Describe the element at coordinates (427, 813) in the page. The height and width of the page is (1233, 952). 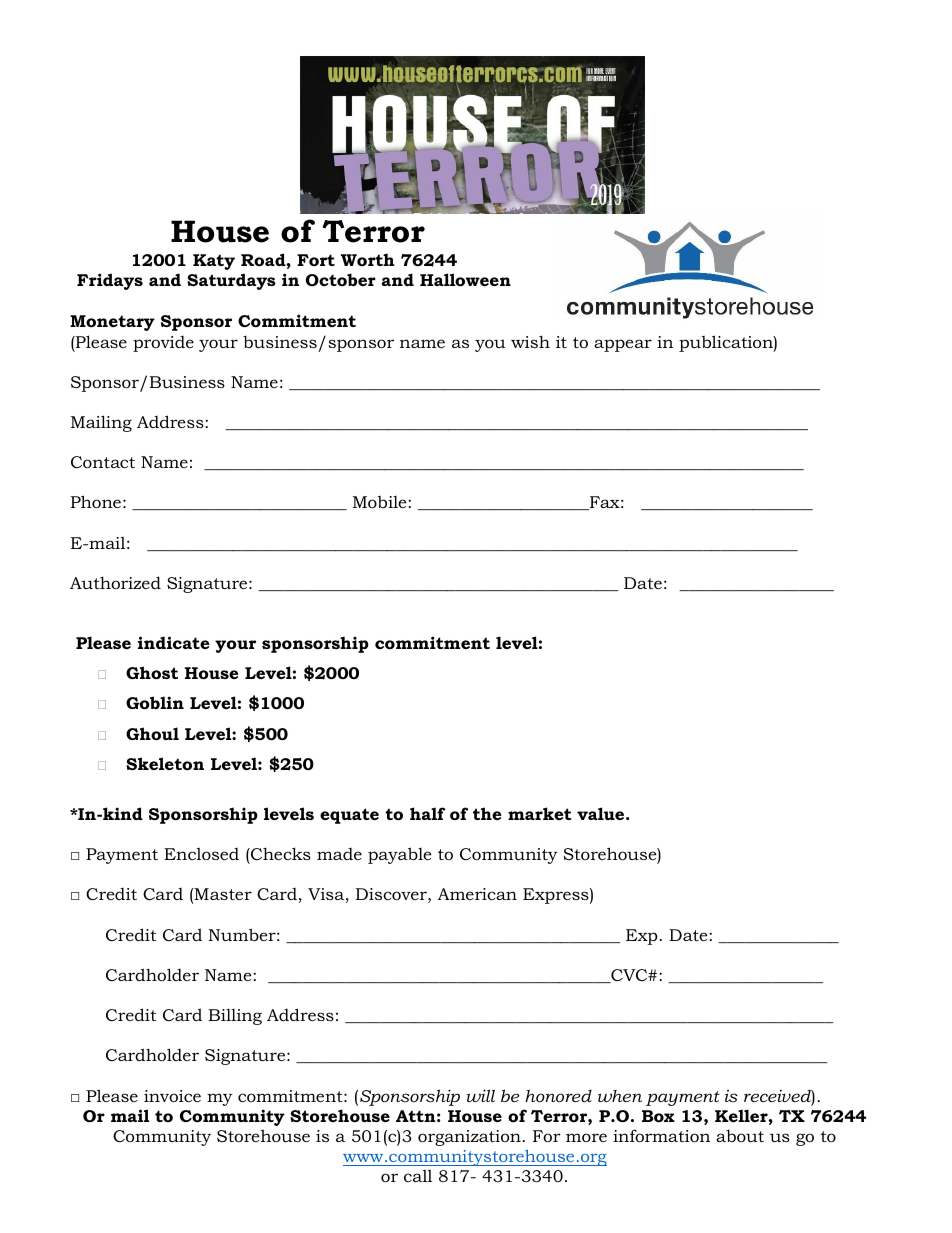
I see `half` at that location.
